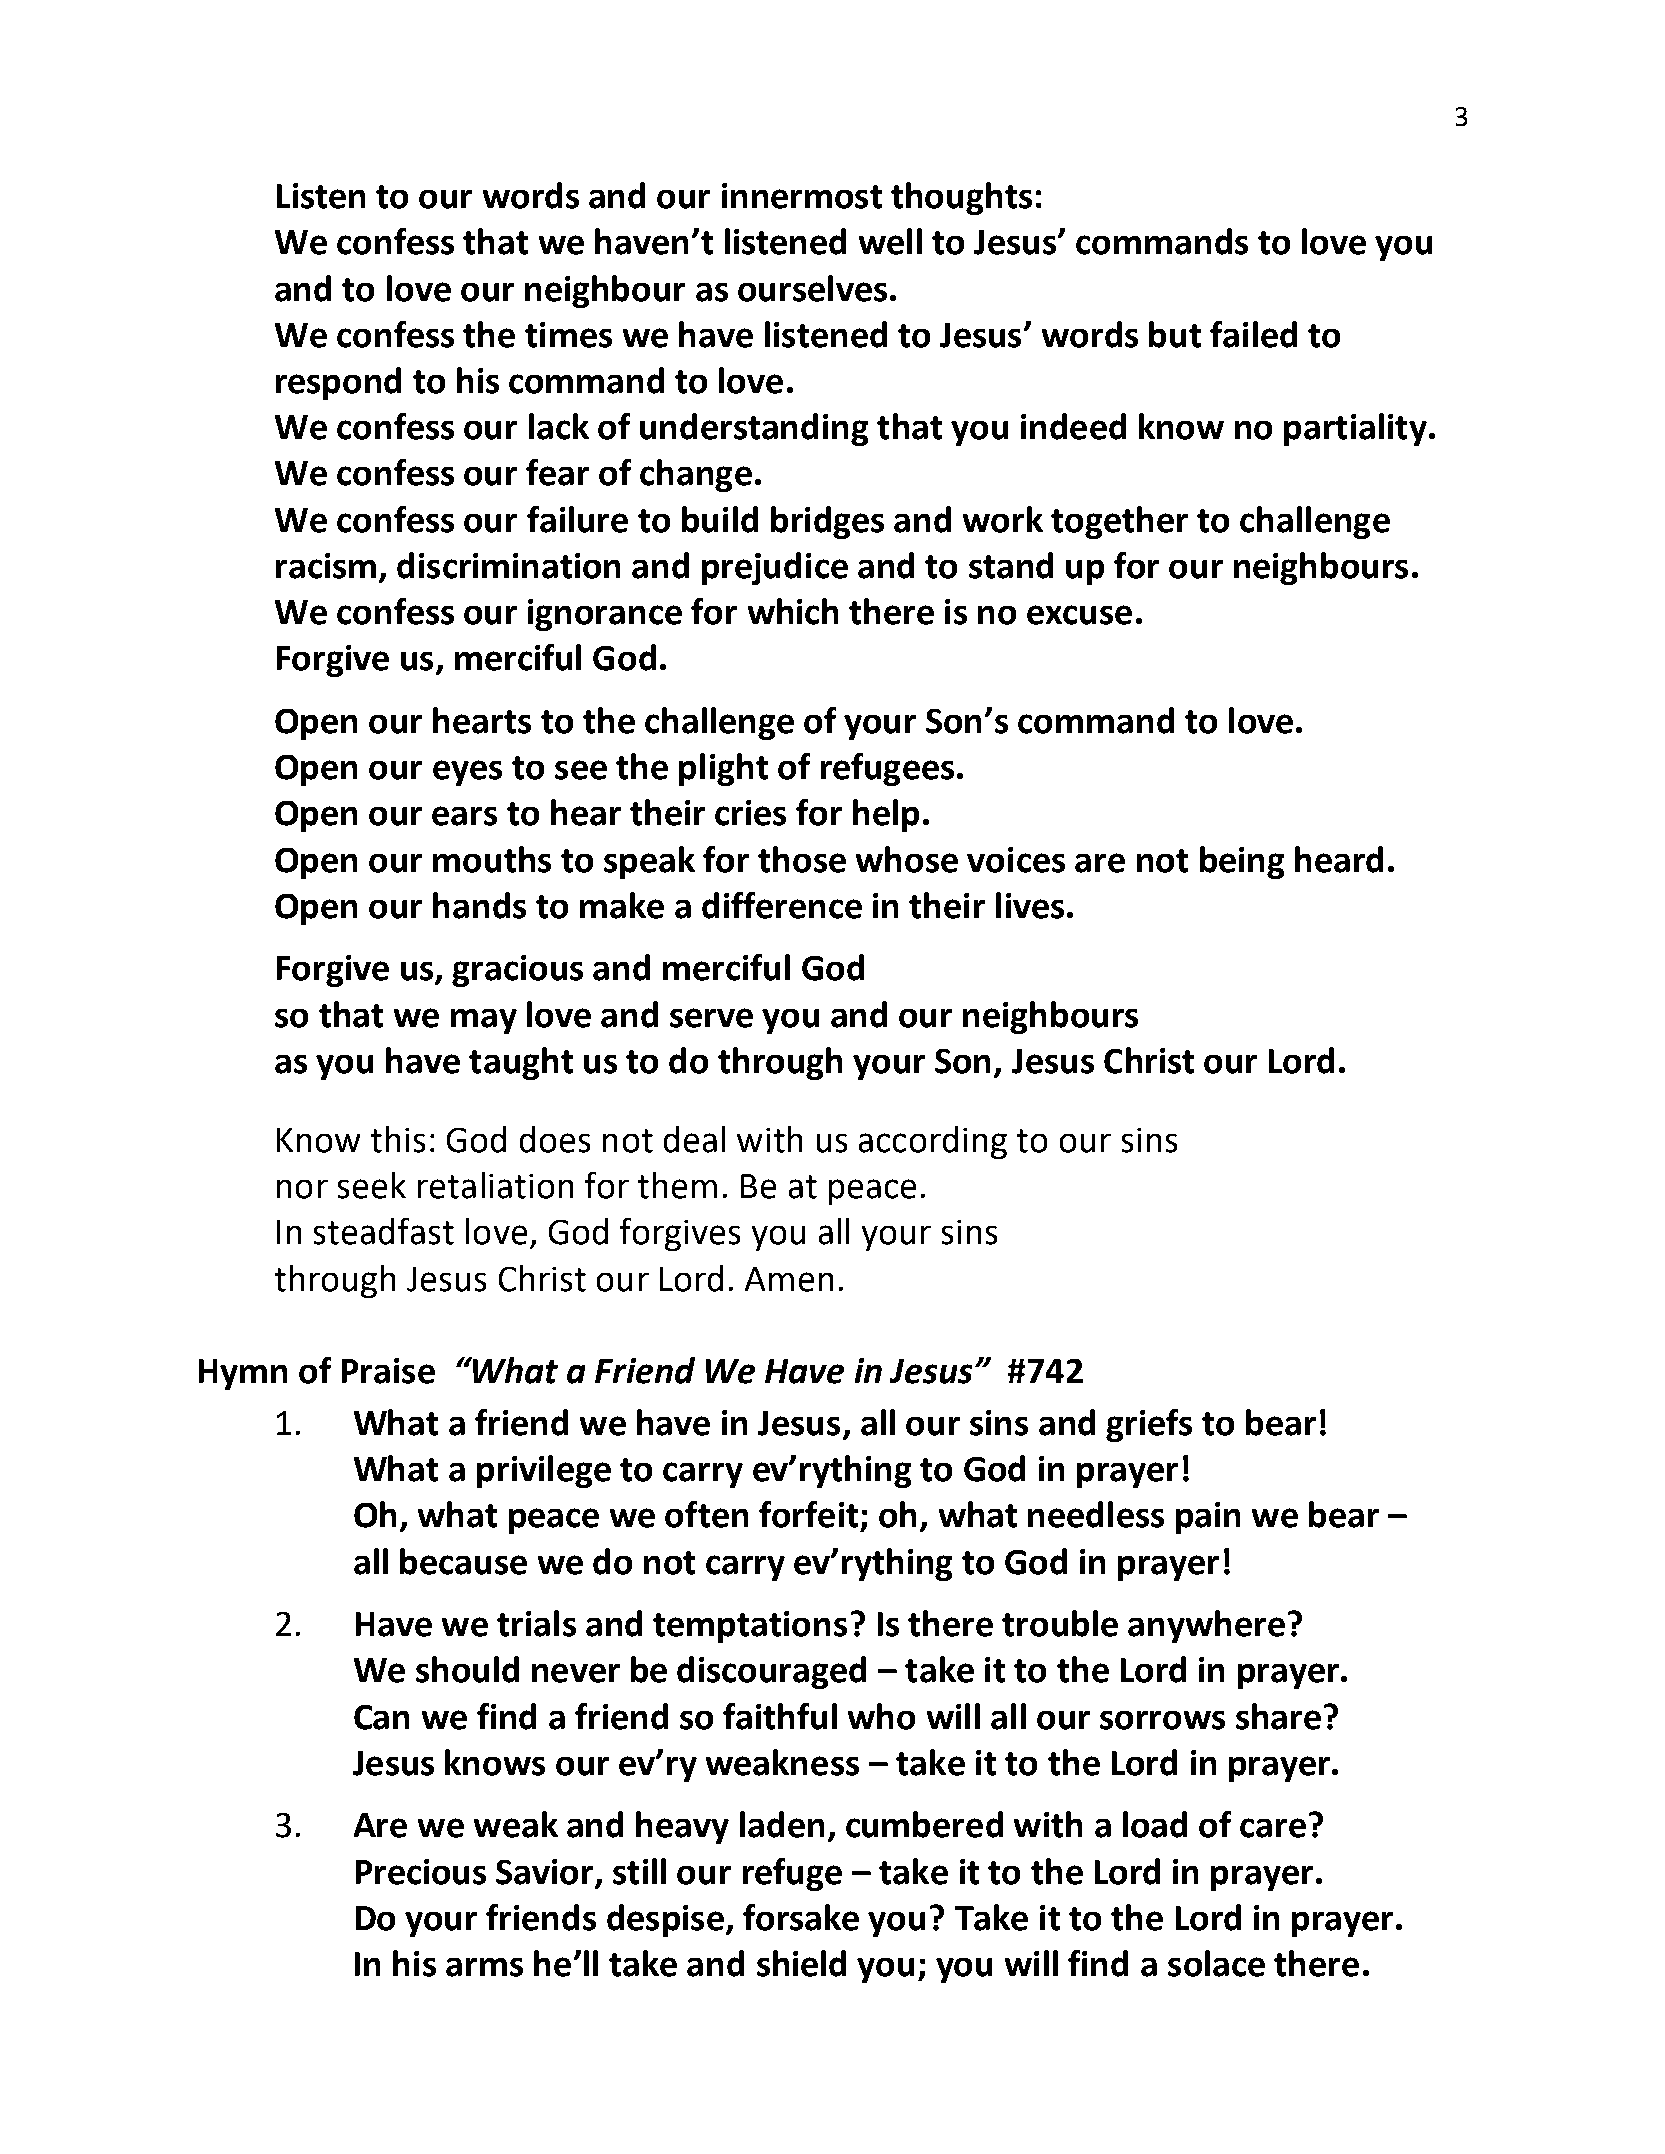 Image resolution: width=1665 pixels, height=2154 pixels. I want to click on Precious, so click(421, 1872).
